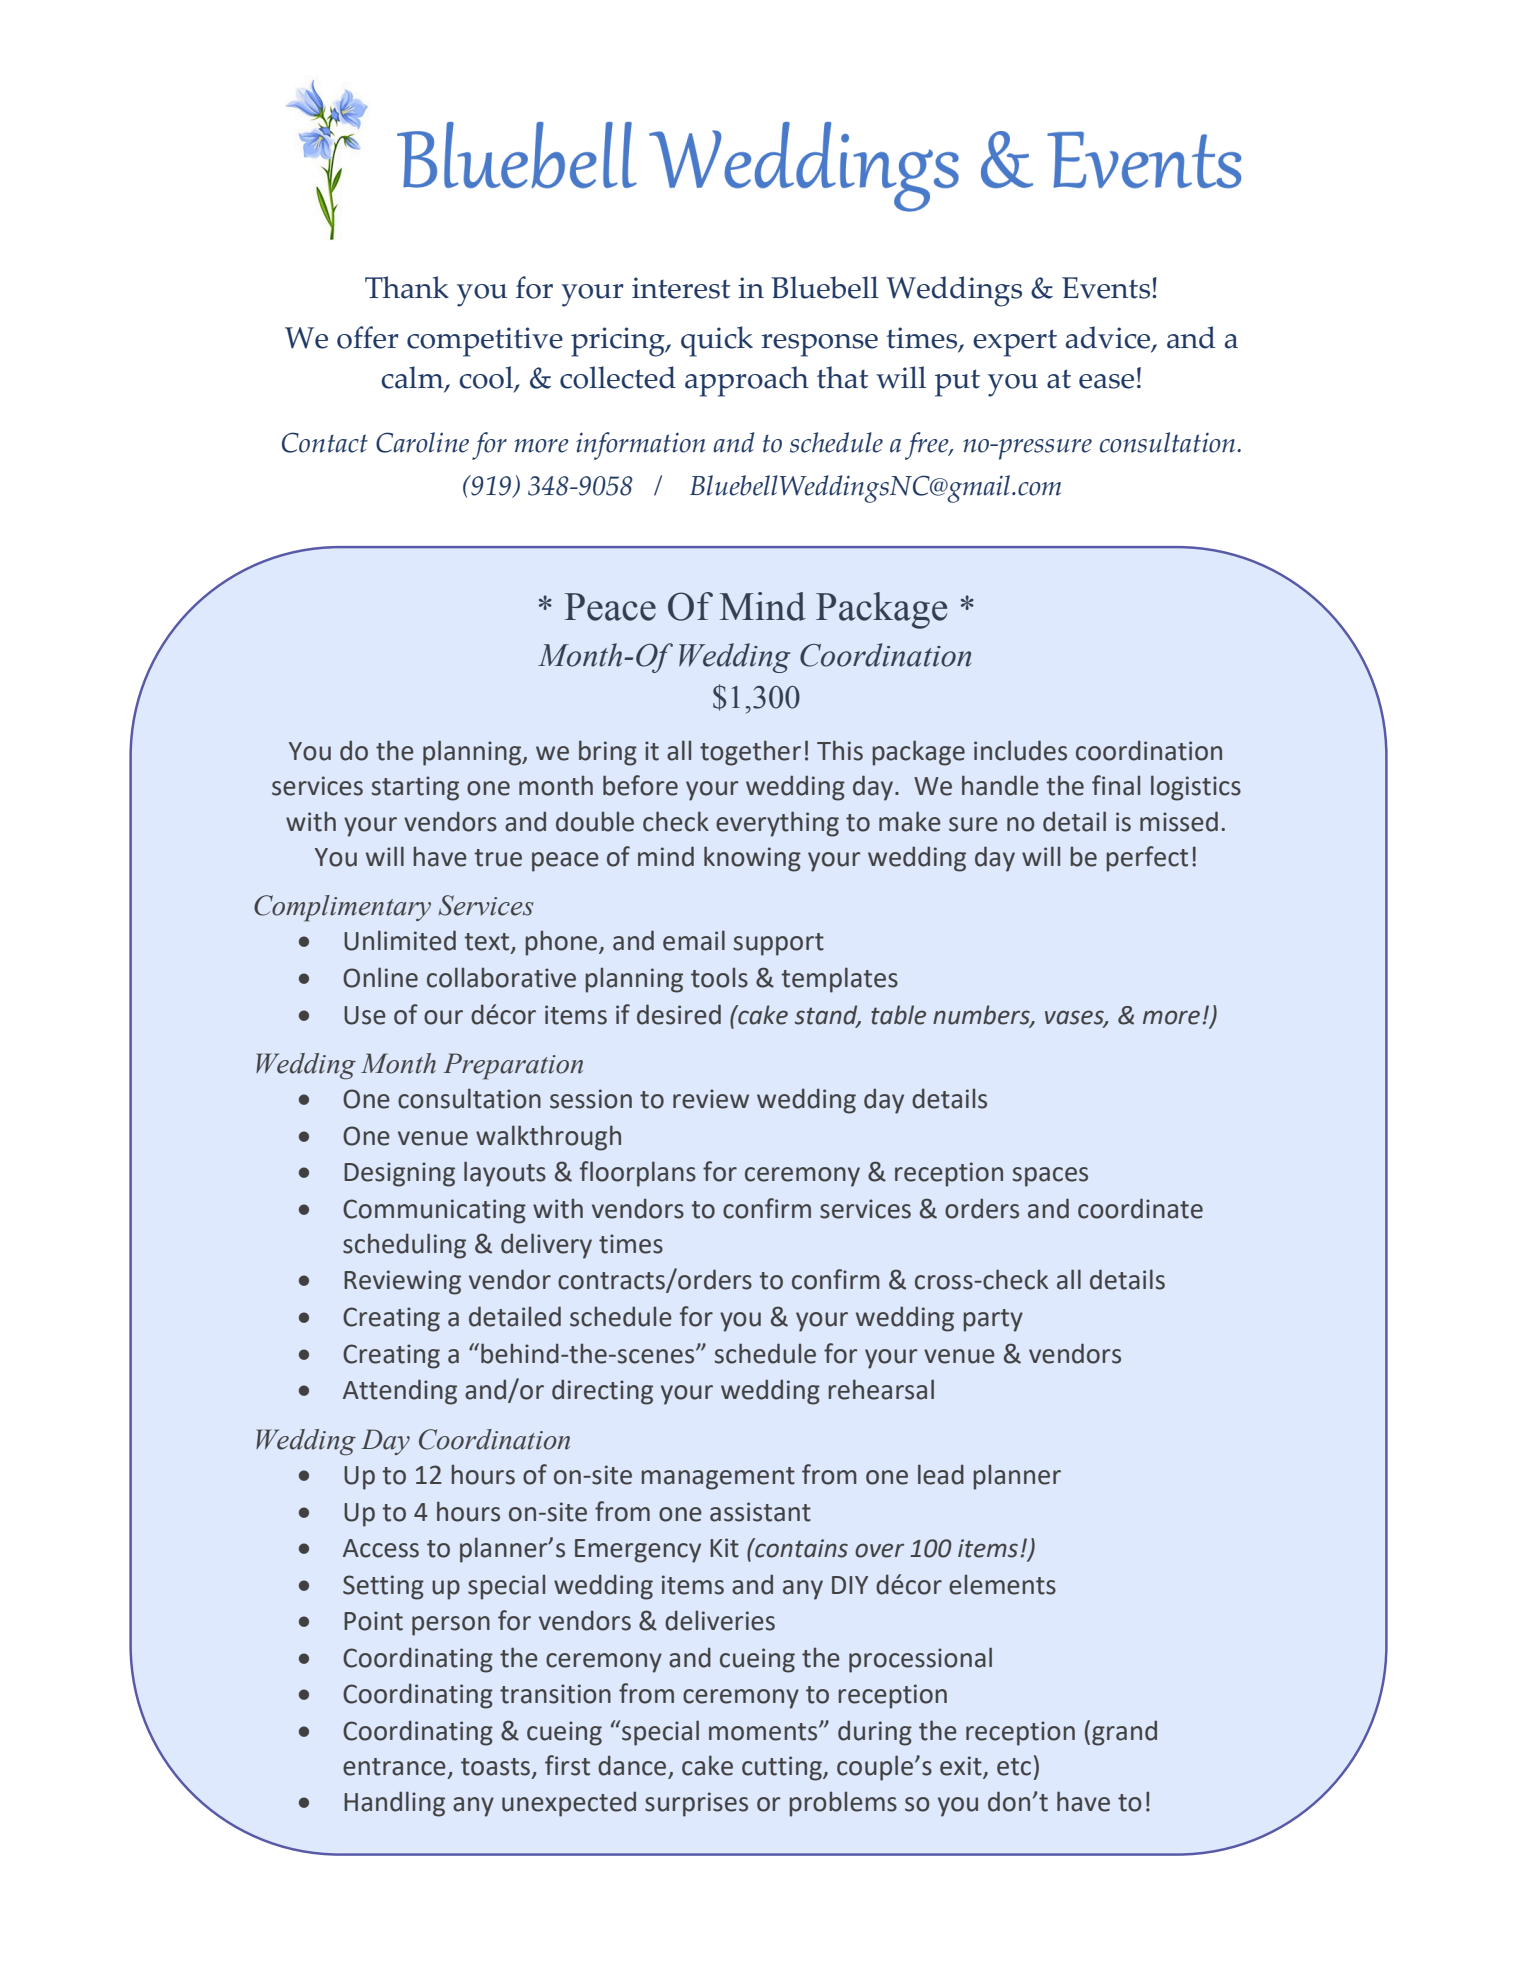 This screenshot has height=1976, width=1527. Describe the element at coordinates (365, 1015) in the screenshot. I see `Use` at that location.
